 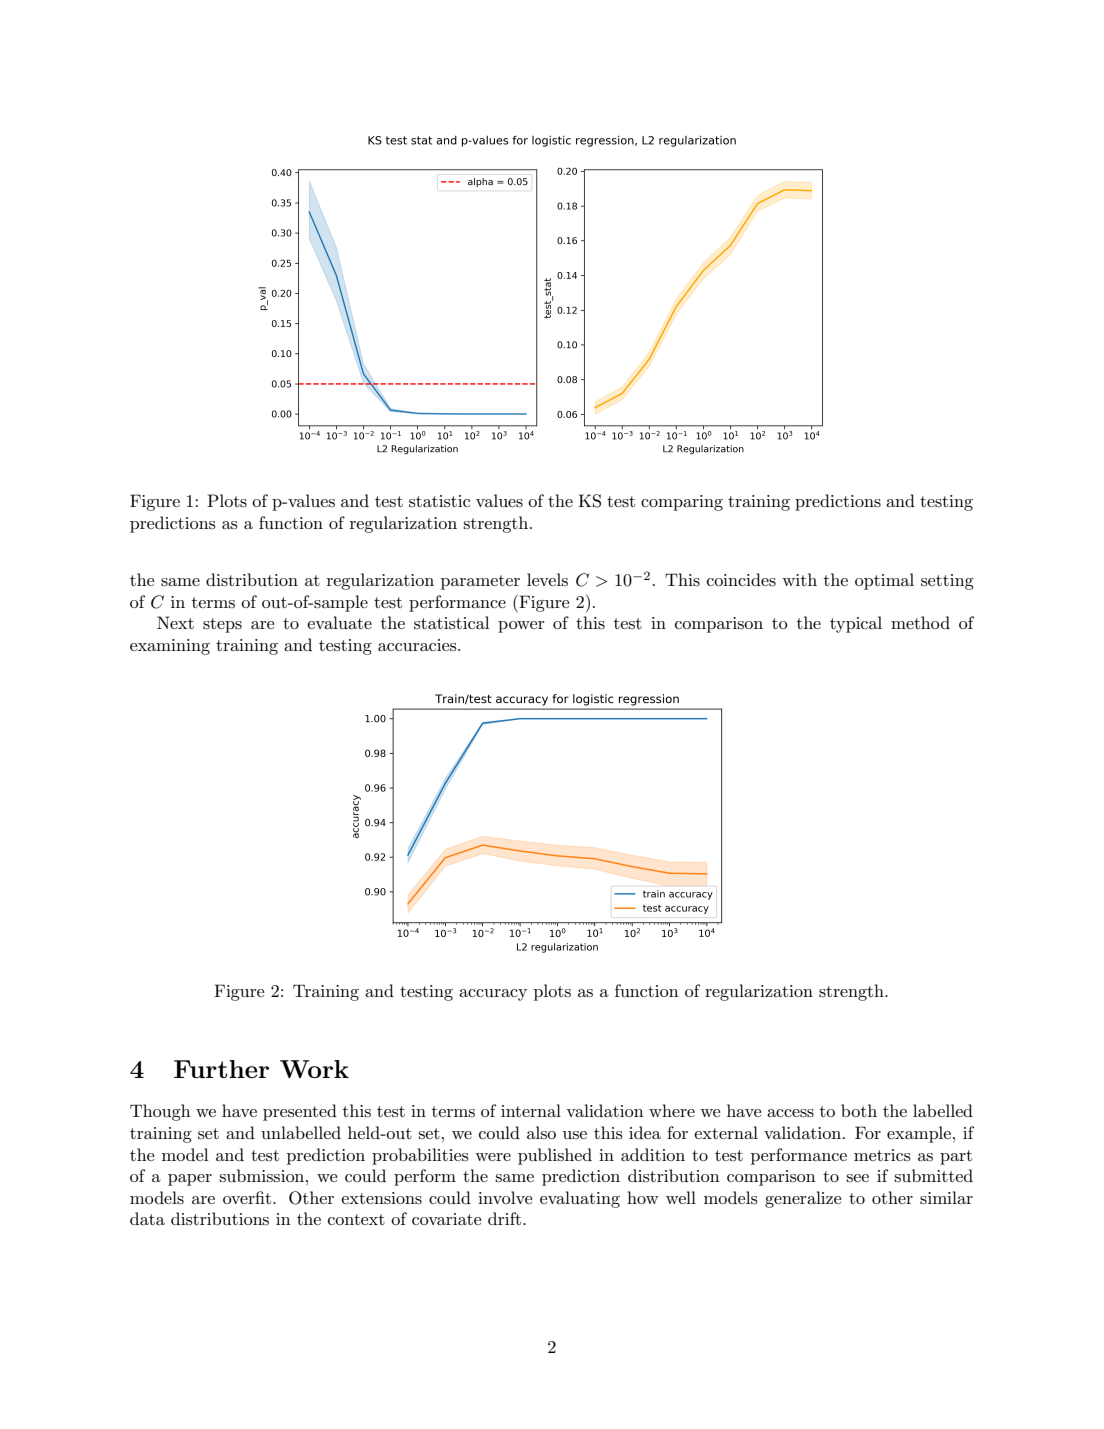 What do you see at coordinates (521, 627) in the image?
I see `power` at bounding box center [521, 627].
